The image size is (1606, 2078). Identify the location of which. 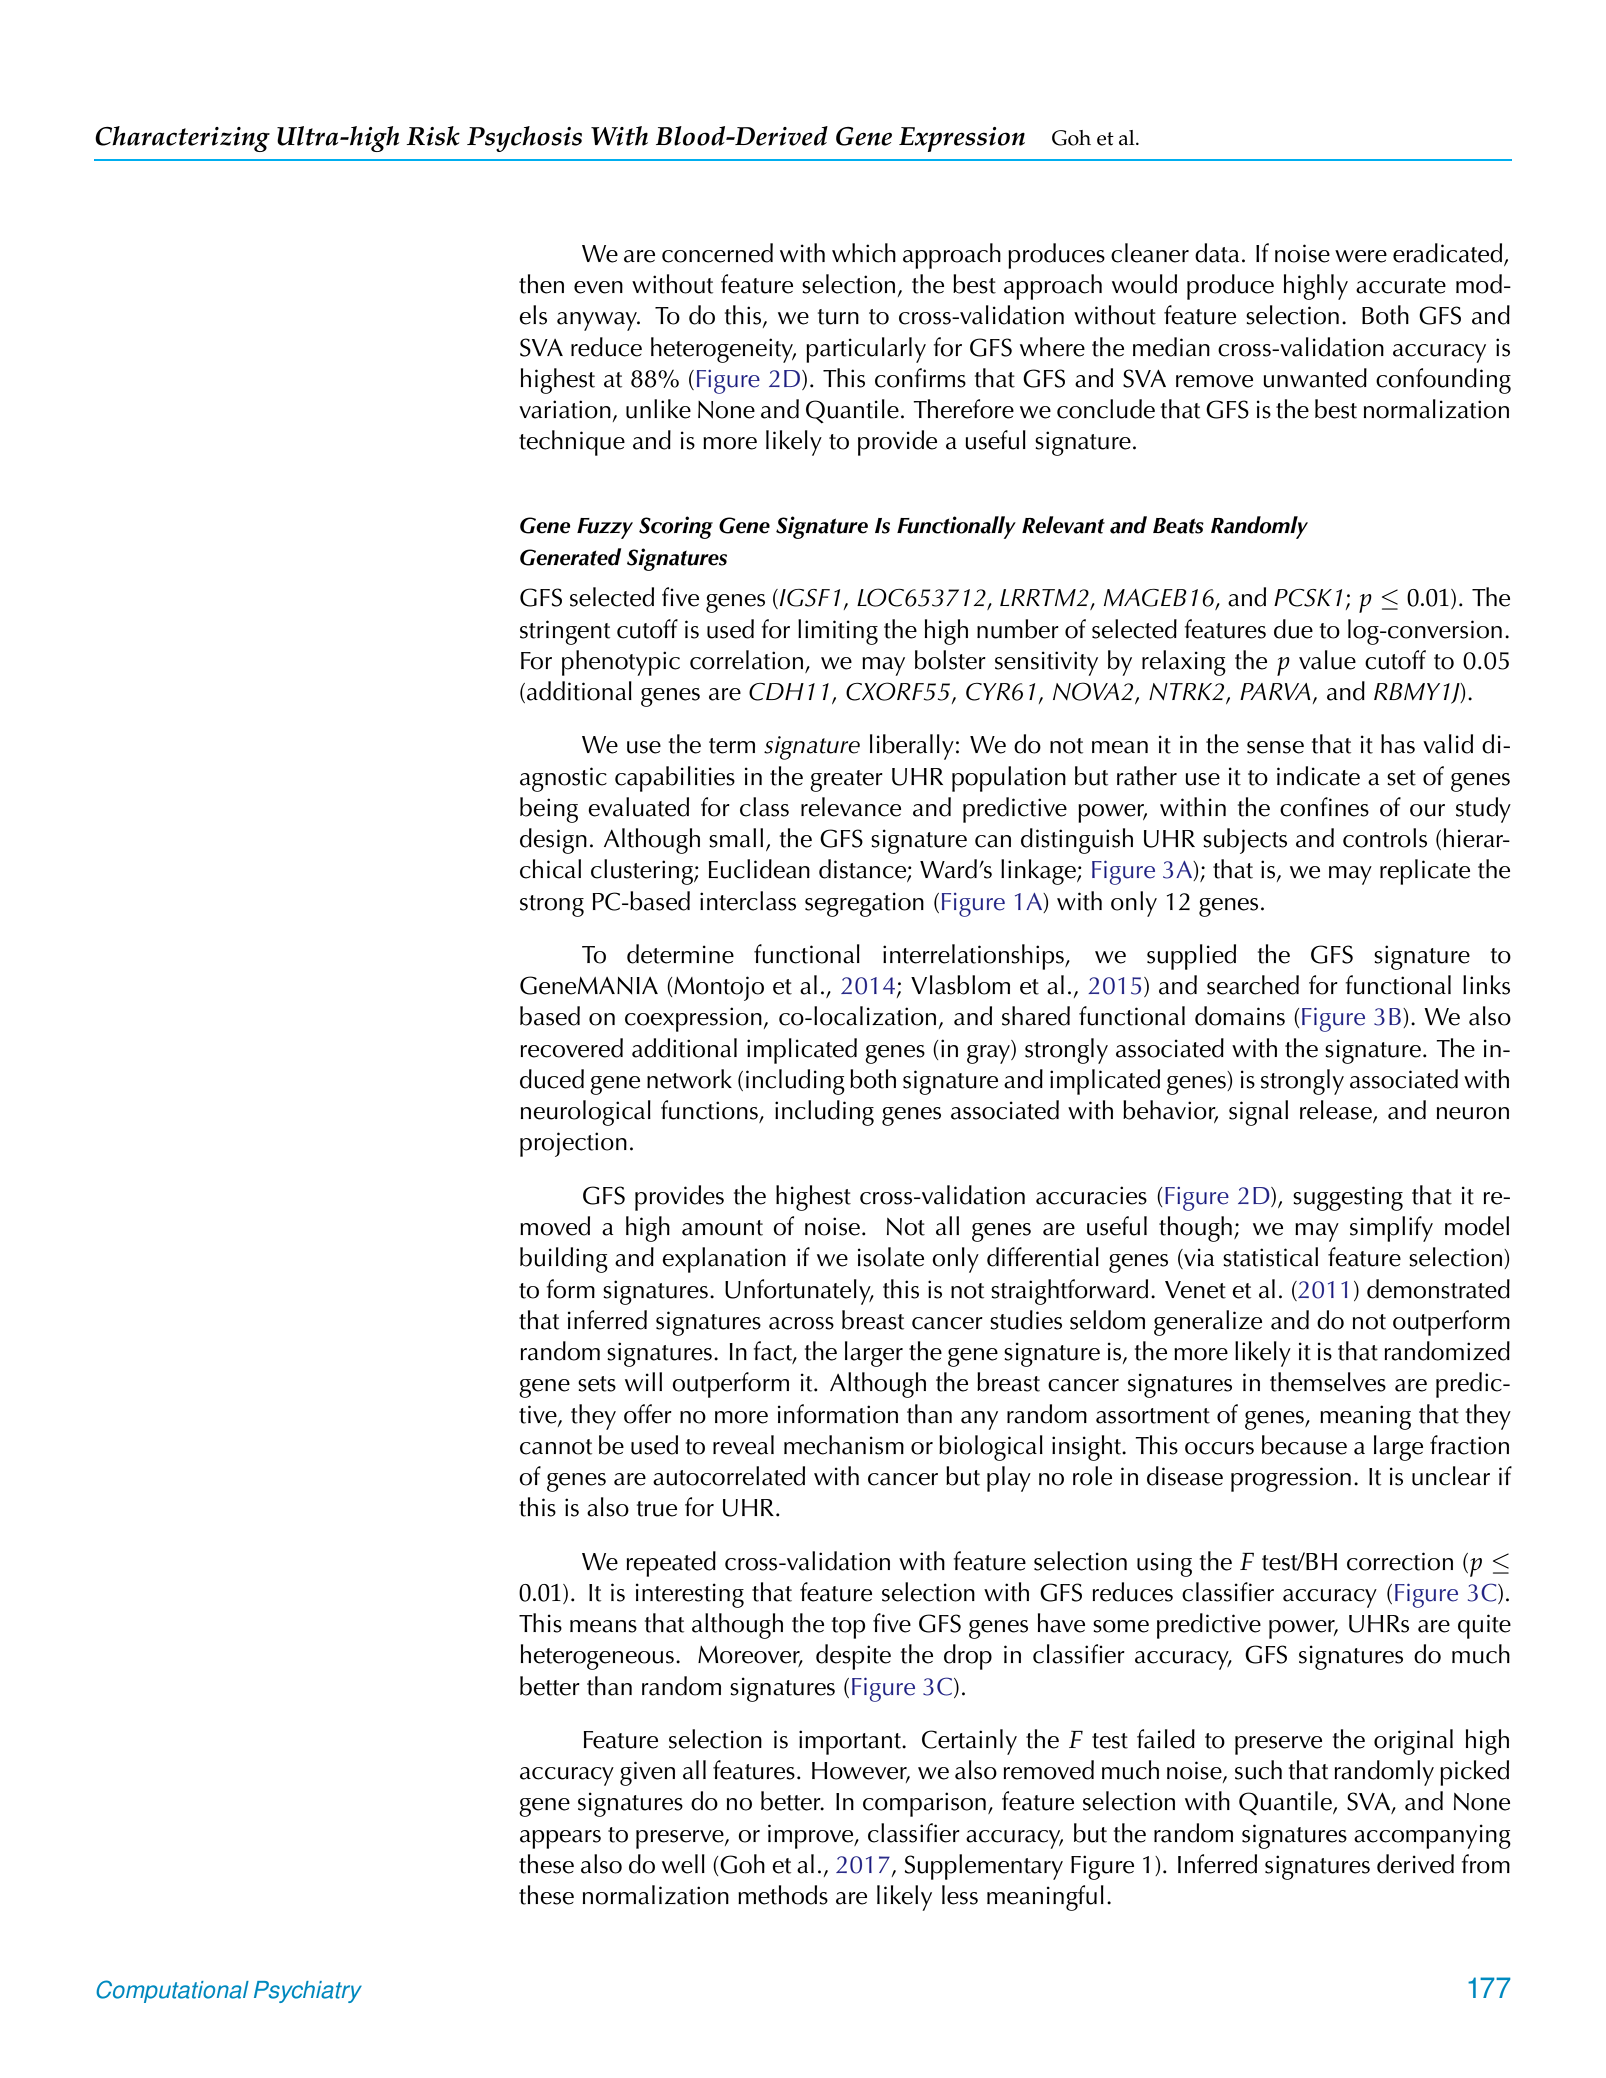
(864, 253).
